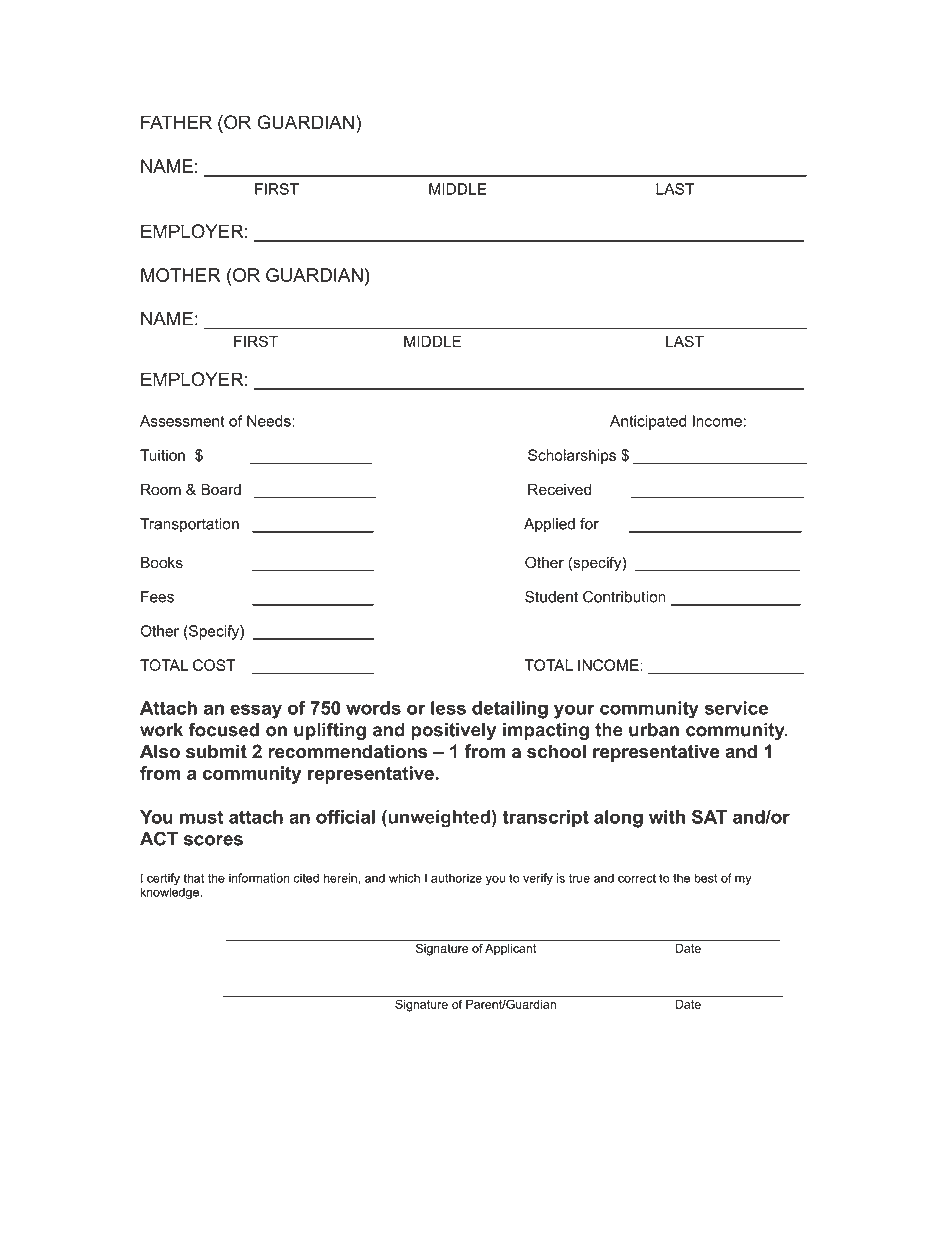 The image size is (952, 1233). Describe the element at coordinates (549, 525) in the image. I see `Applied` at that location.
